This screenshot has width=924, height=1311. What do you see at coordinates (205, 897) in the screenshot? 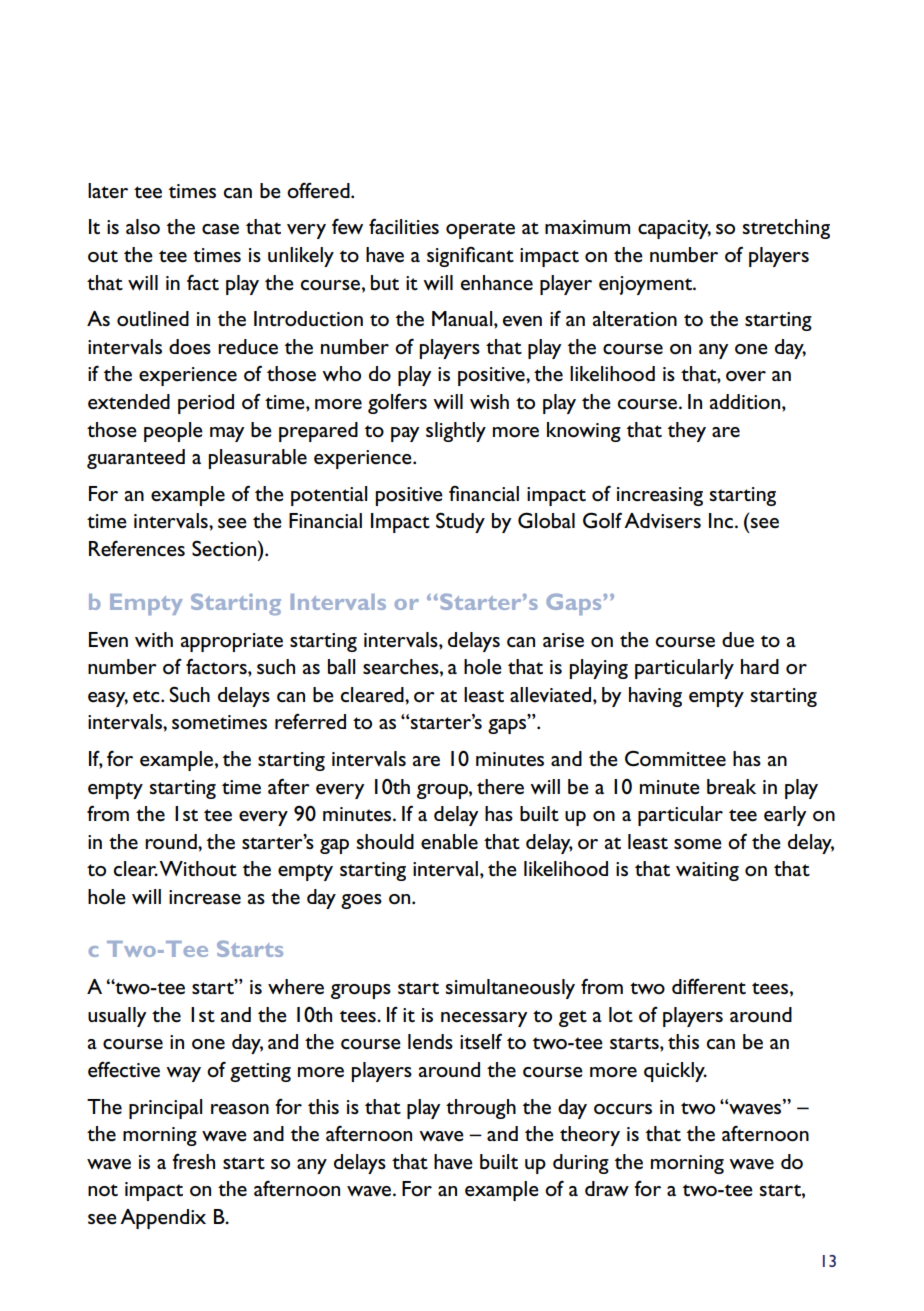
I see `increase` at bounding box center [205, 897].
